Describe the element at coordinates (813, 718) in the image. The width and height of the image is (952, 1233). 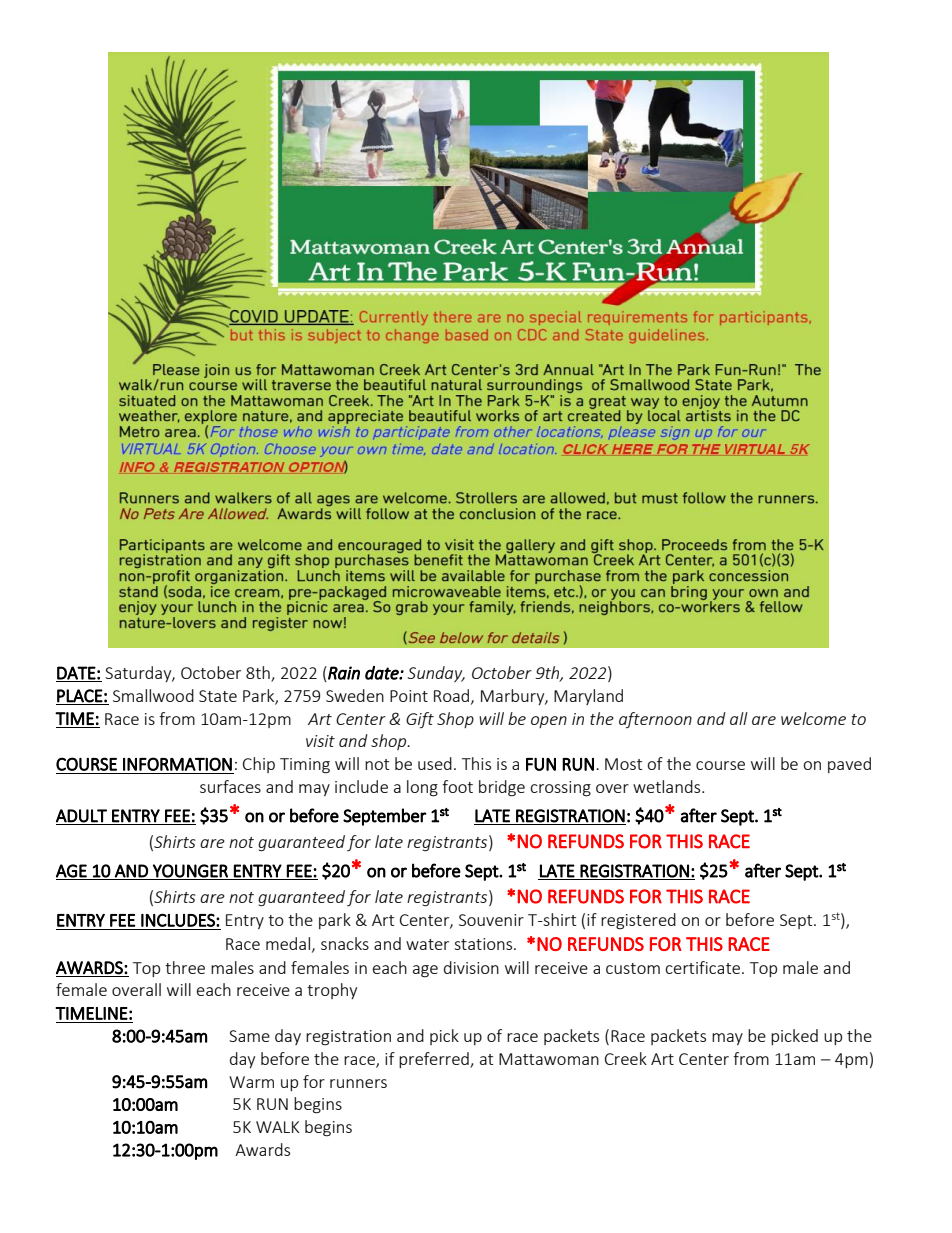
I see `welcome` at that location.
